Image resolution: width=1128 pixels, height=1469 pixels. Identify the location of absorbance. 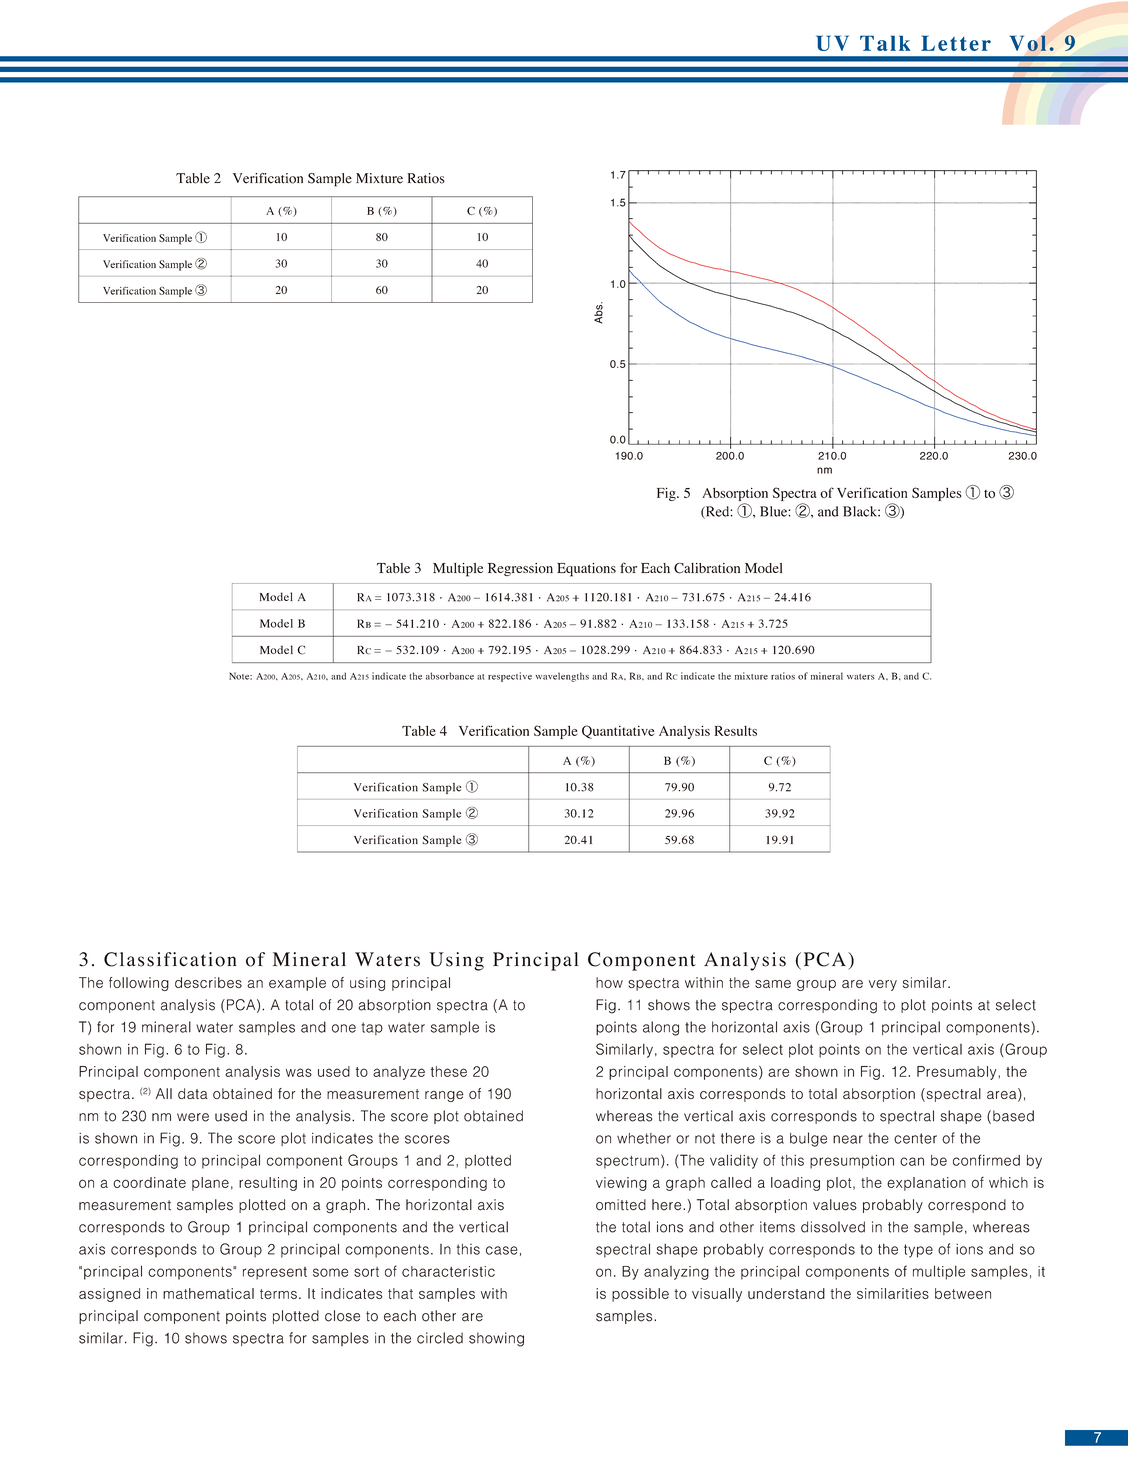
(450, 676).
